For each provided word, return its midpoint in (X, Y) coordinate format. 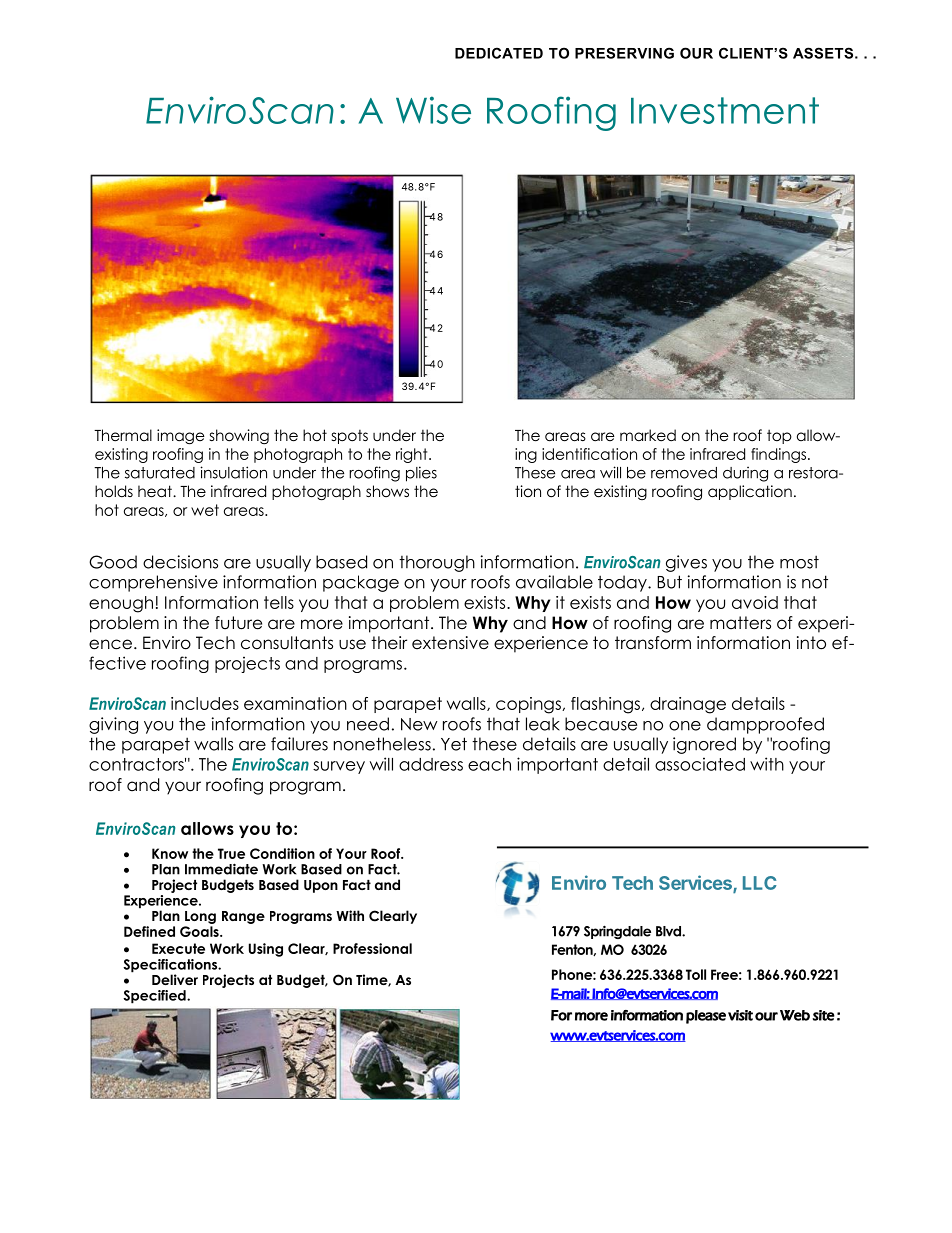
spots (350, 437)
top (779, 436)
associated (700, 764)
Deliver (175, 979)
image (181, 437)
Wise (433, 110)
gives (686, 563)
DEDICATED (499, 53)
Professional (372, 948)
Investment (725, 110)
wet (205, 510)
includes (205, 703)
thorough (437, 563)
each (489, 764)
